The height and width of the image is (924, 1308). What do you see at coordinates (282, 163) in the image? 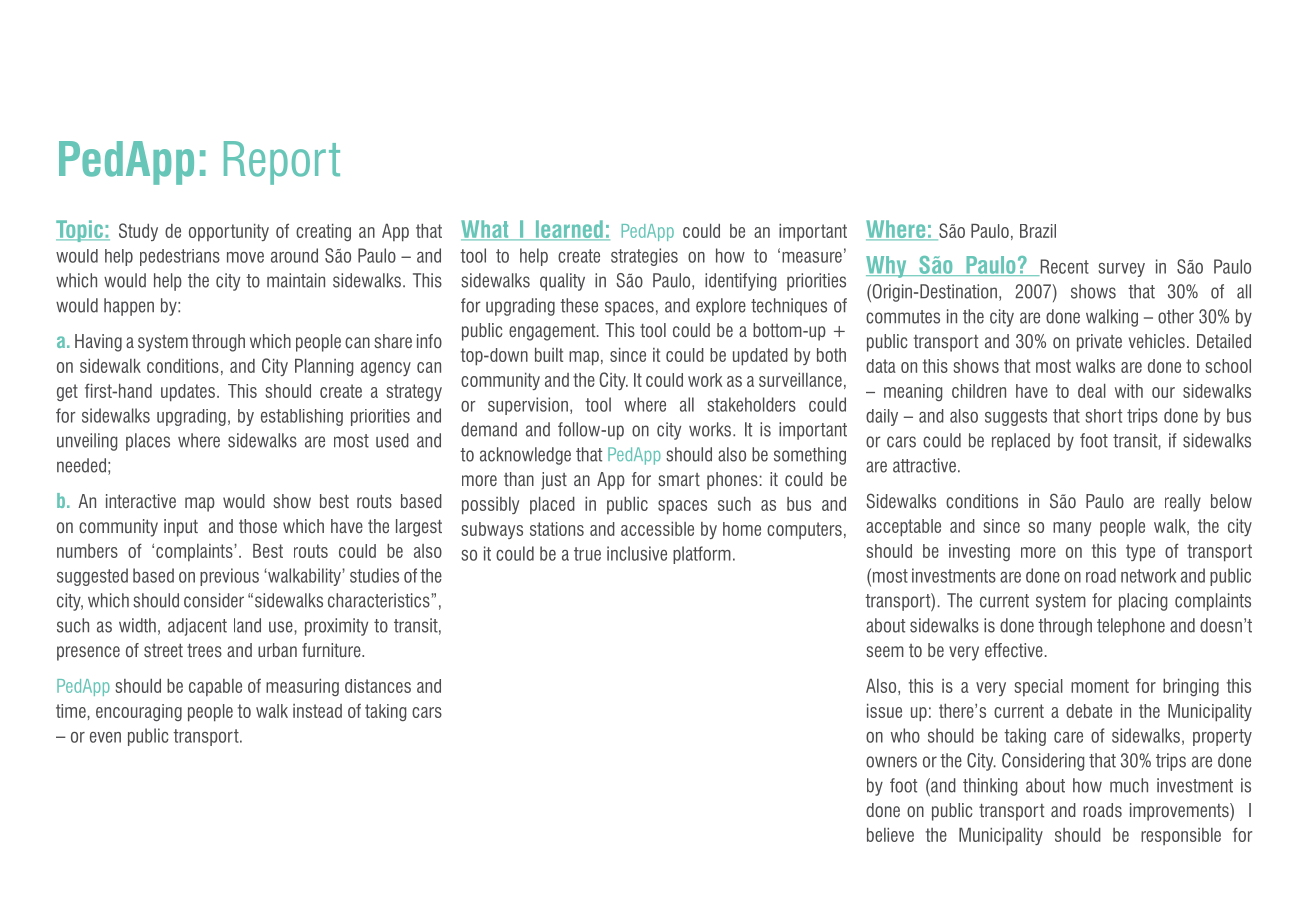
I see `Report` at bounding box center [282, 163].
